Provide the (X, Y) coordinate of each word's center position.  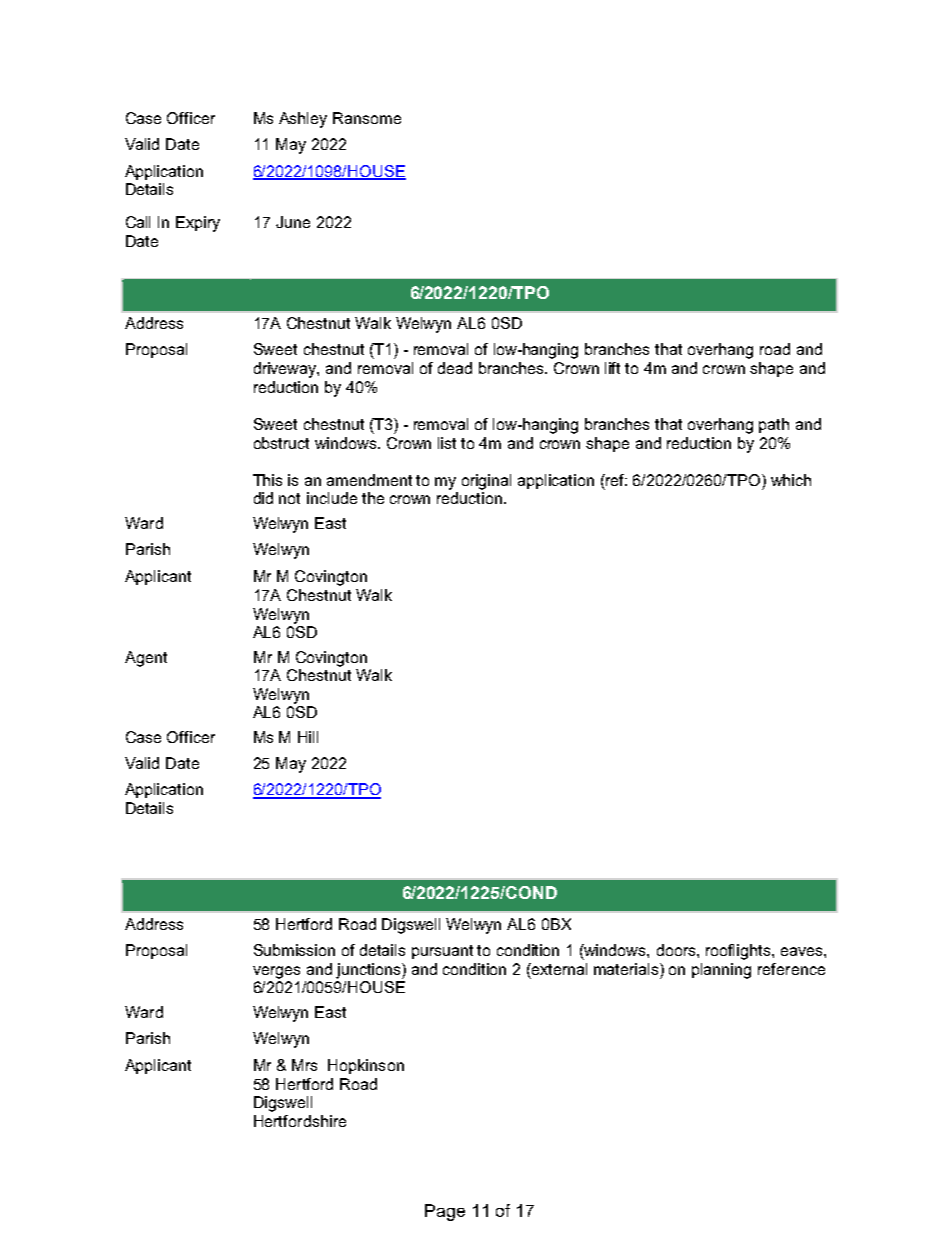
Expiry (198, 224)
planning (721, 971)
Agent (146, 659)
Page (445, 1212)
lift (612, 368)
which (791, 480)
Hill (308, 737)
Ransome (367, 118)
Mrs (304, 1065)
